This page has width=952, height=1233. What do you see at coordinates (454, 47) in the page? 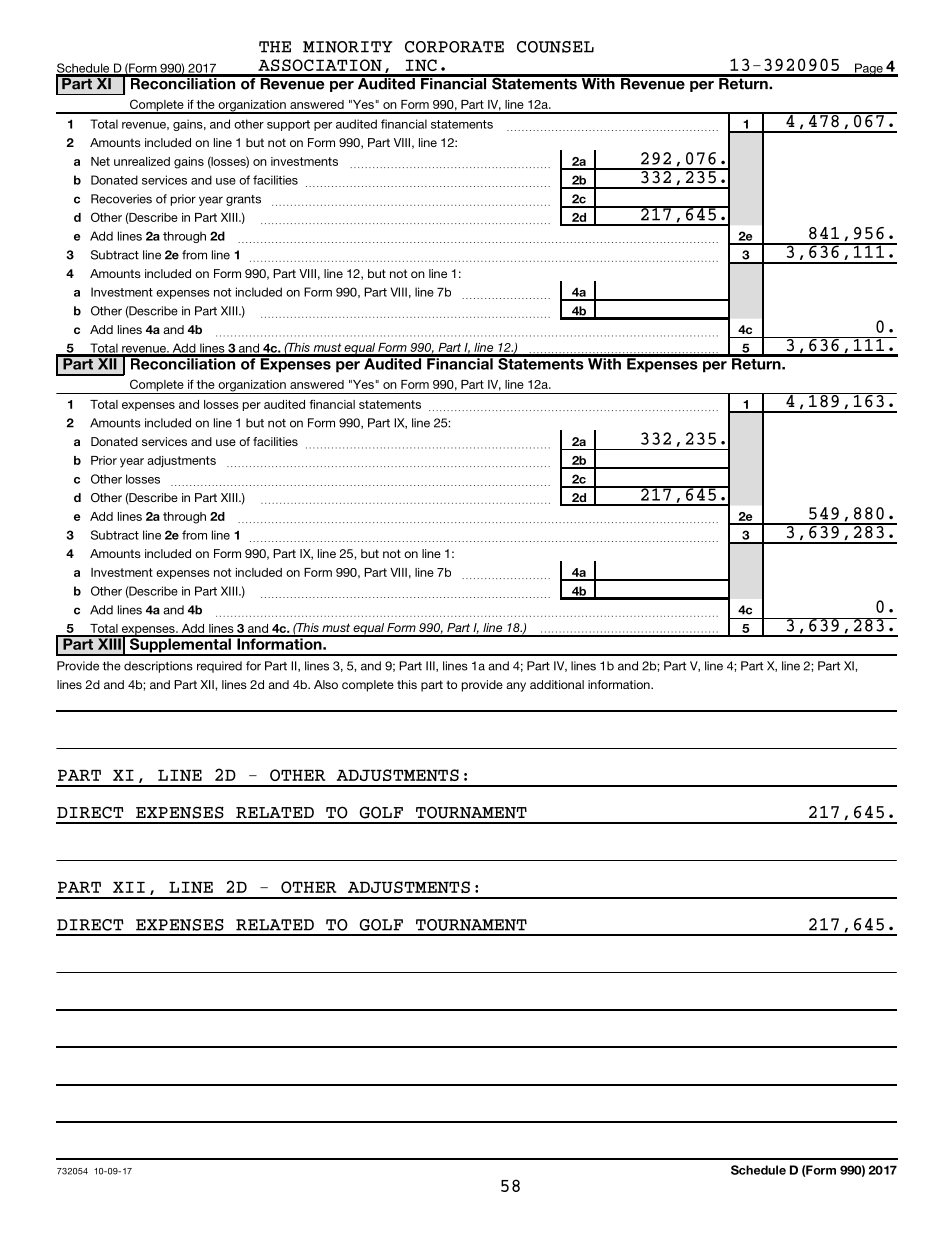
I see `CORPORATE` at bounding box center [454, 47].
